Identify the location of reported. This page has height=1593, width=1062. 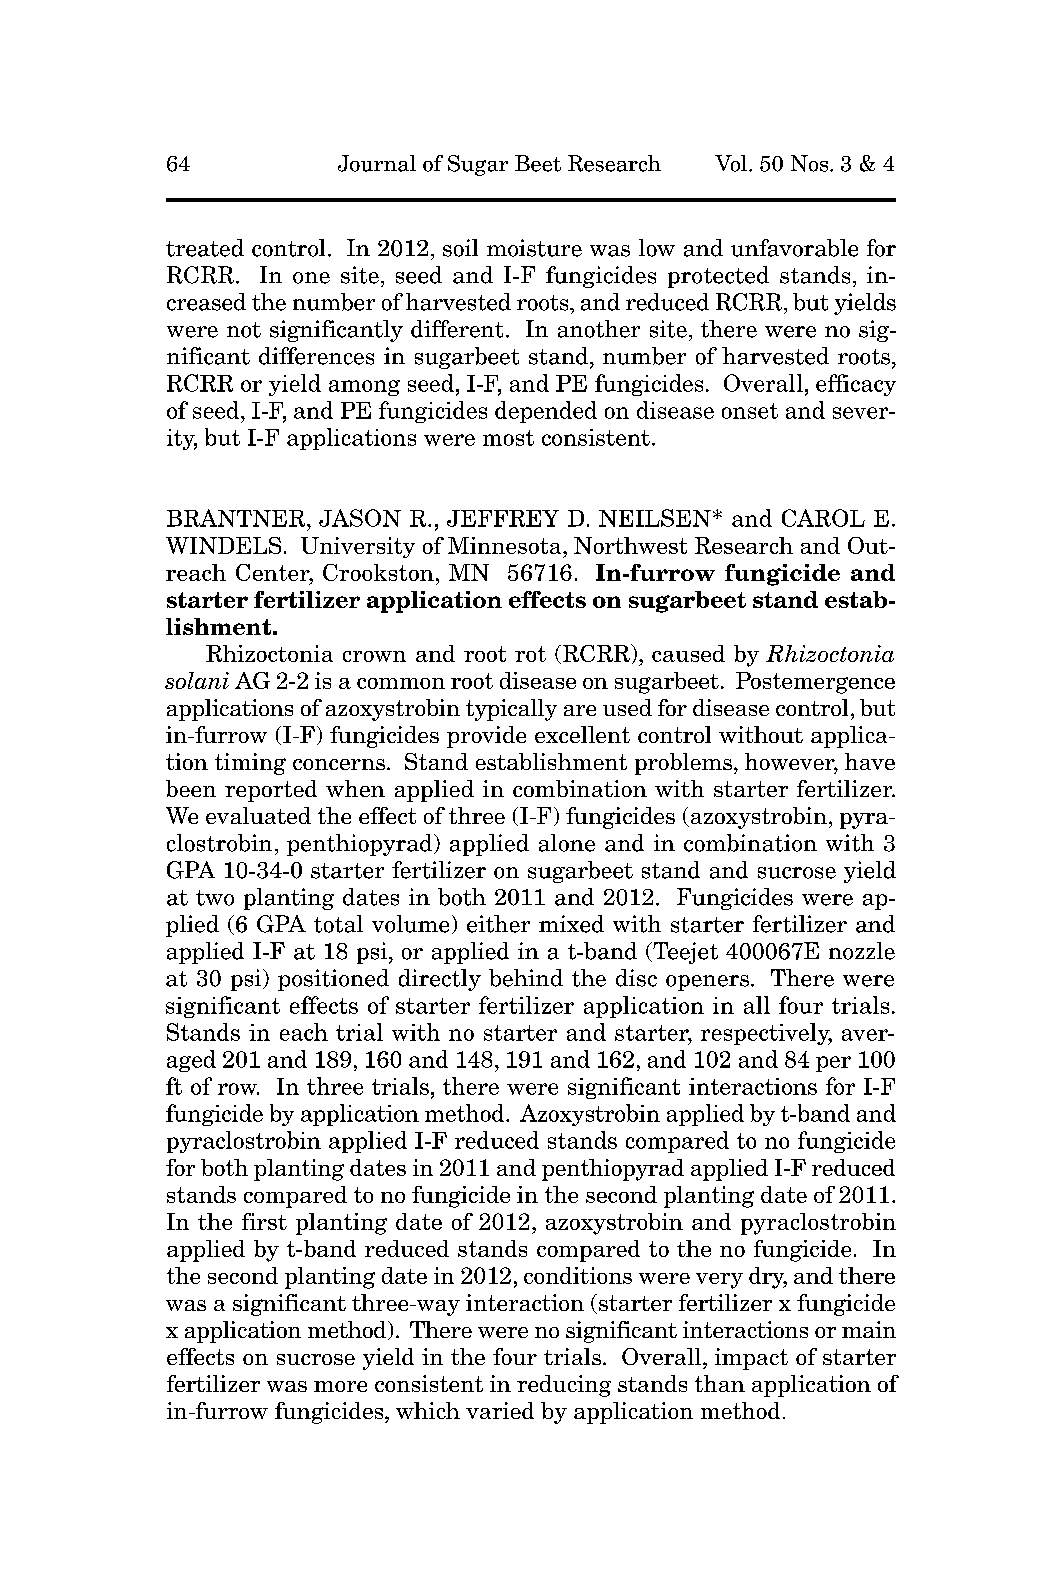
(271, 791).
